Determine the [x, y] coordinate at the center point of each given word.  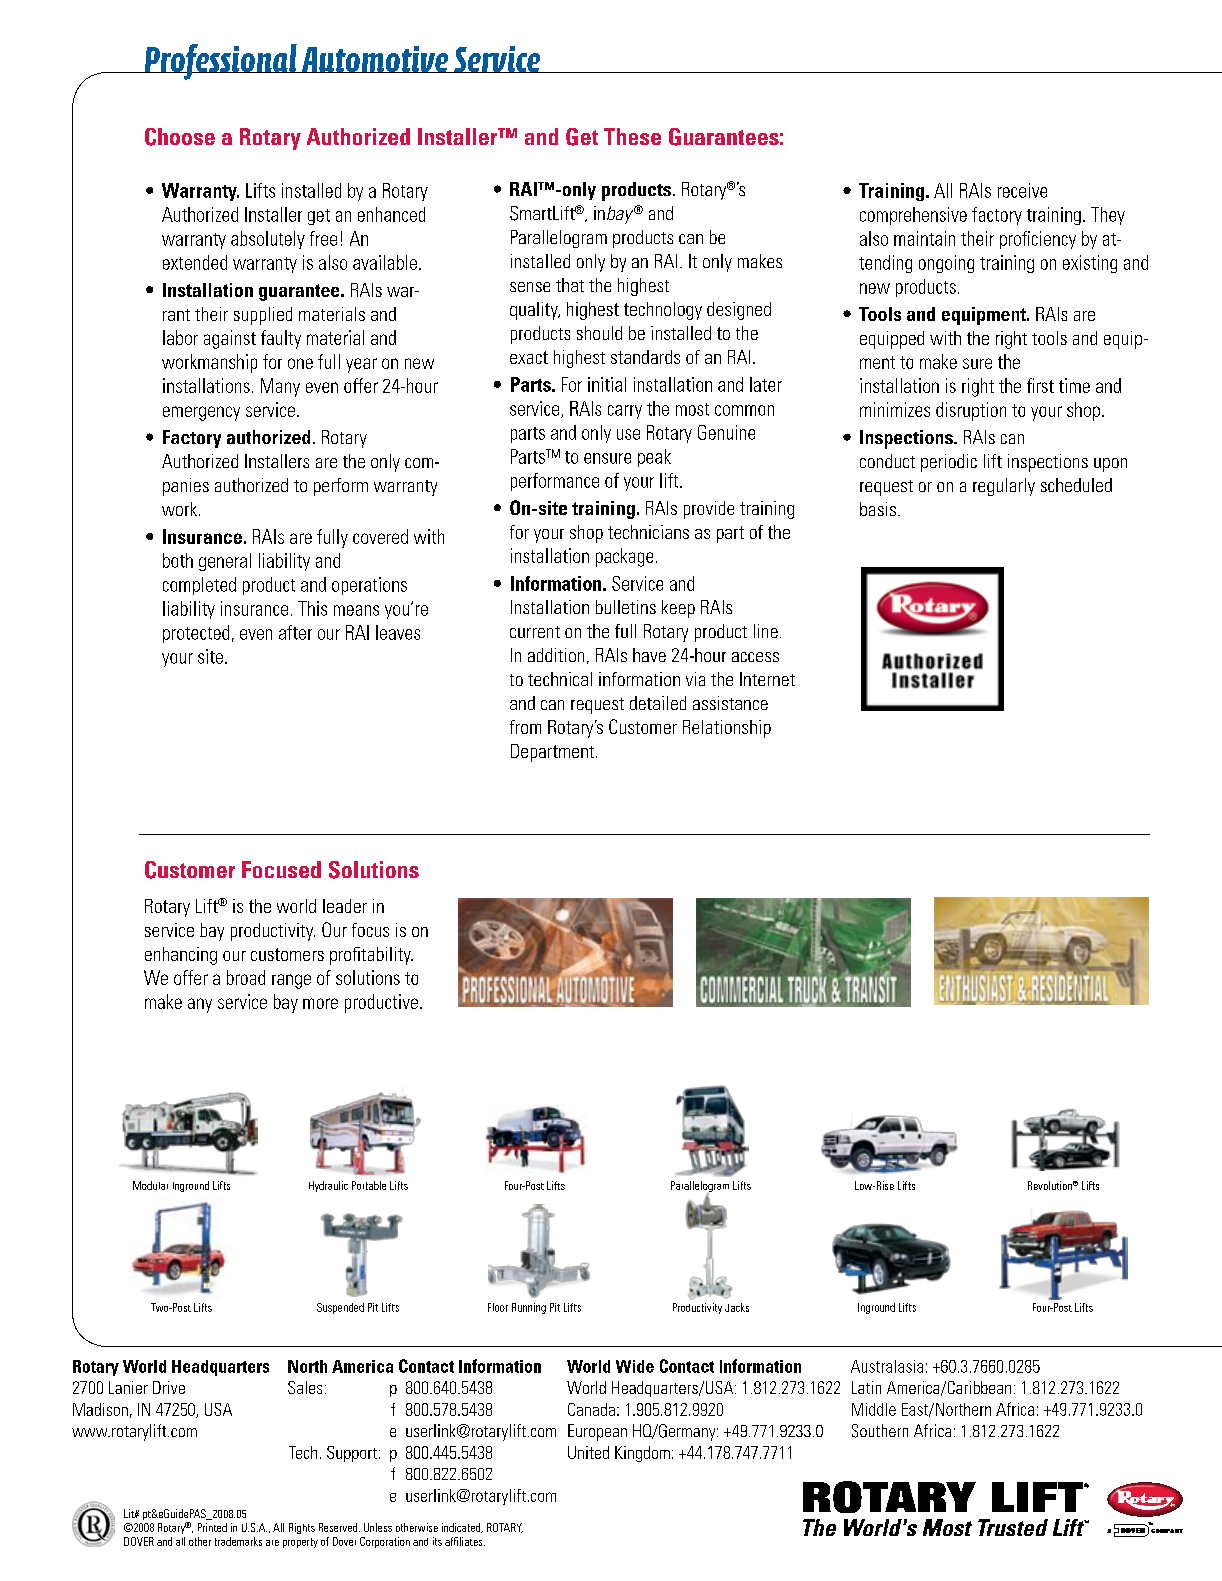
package [624, 557]
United [588, 1452]
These [632, 136]
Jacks [737, 1307]
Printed [212, 1527]
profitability [371, 956]
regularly [1004, 487]
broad [246, 977]
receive [1022, 190]
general [225, 562]
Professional [220, 62]
